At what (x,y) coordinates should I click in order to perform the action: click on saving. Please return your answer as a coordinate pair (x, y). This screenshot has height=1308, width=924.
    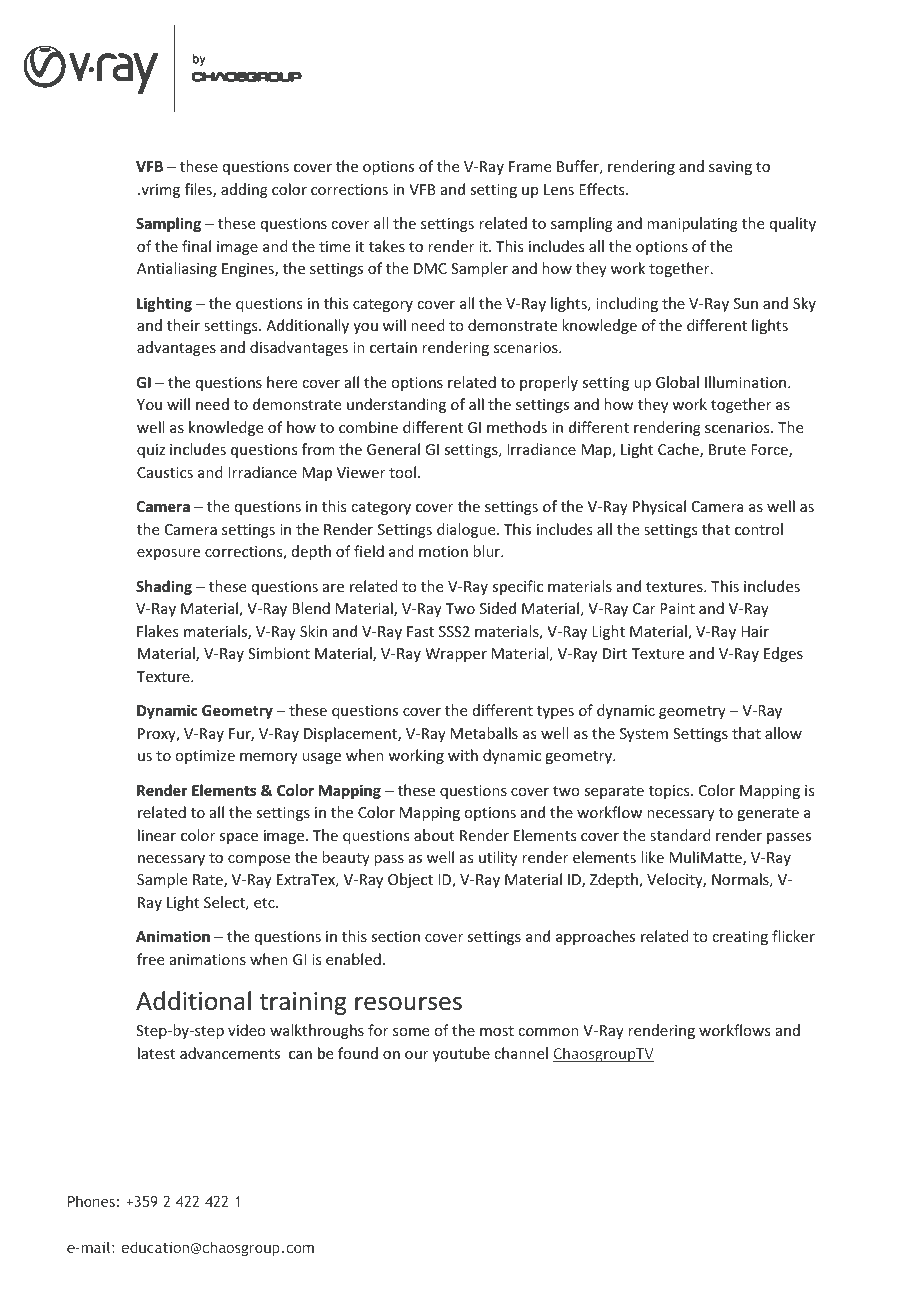
    Looking at the image, I should click on (730, 168).
